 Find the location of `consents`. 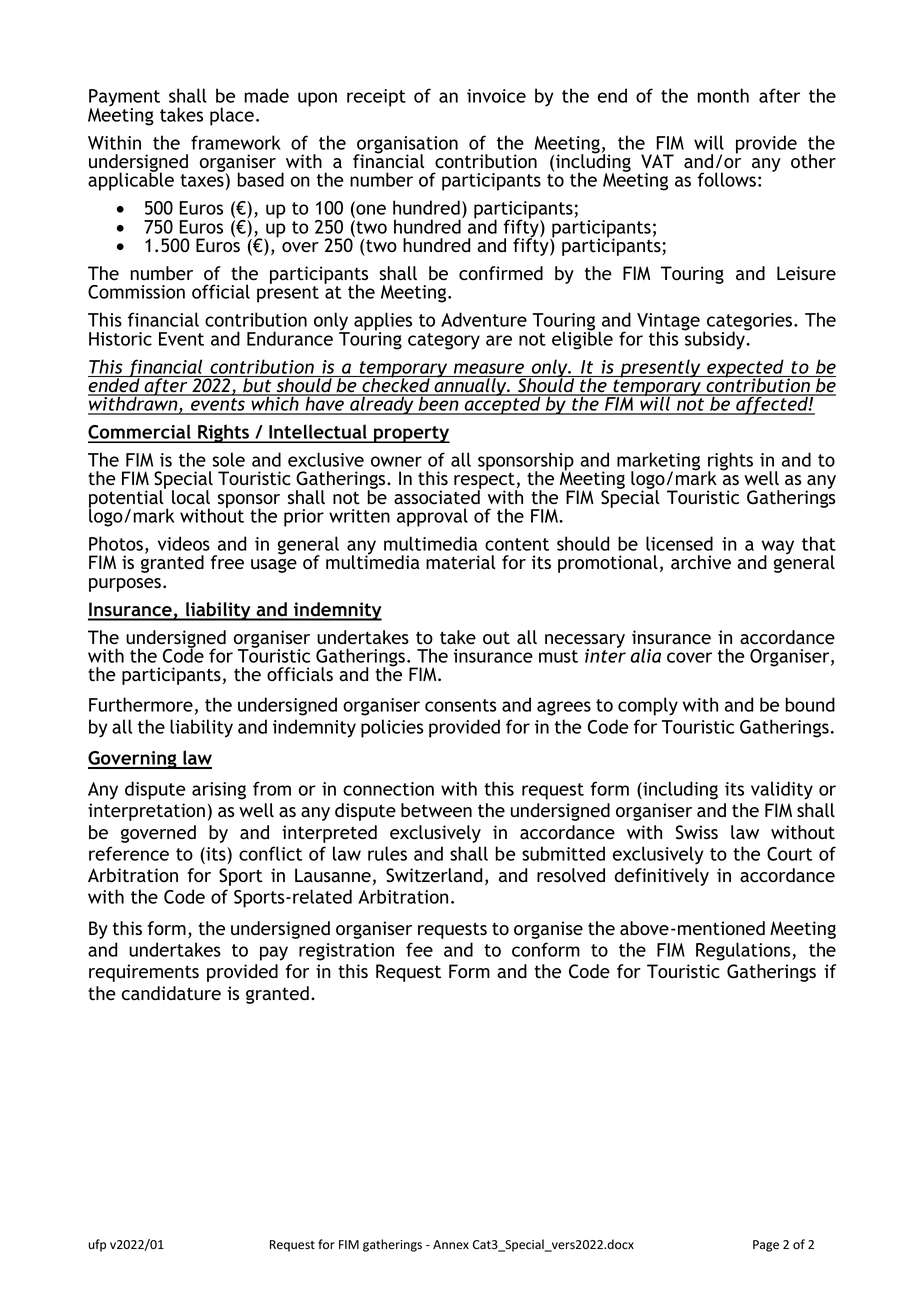

consents is located at coordinates (461, 705).
